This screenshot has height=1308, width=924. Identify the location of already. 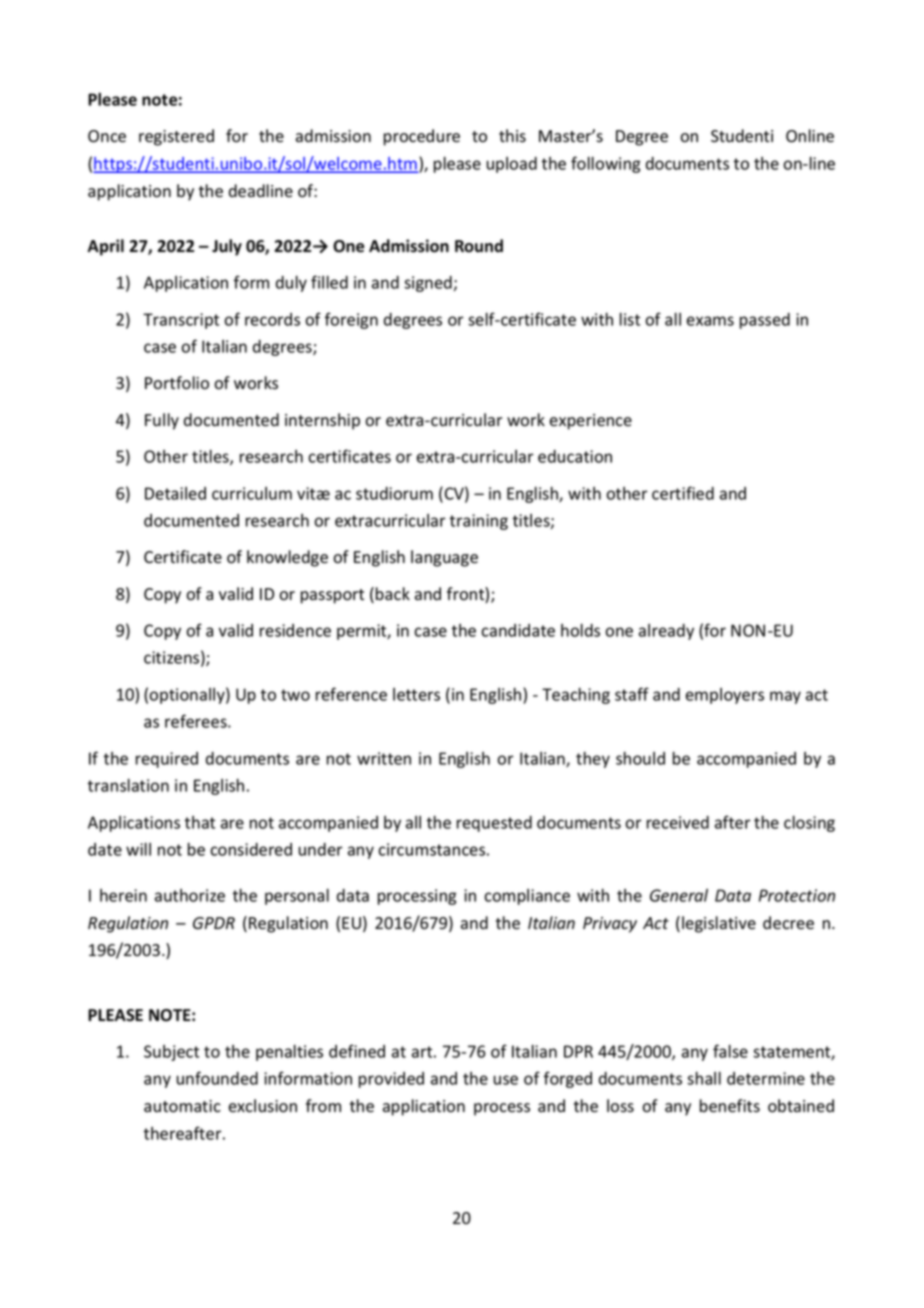
(666, 632).
